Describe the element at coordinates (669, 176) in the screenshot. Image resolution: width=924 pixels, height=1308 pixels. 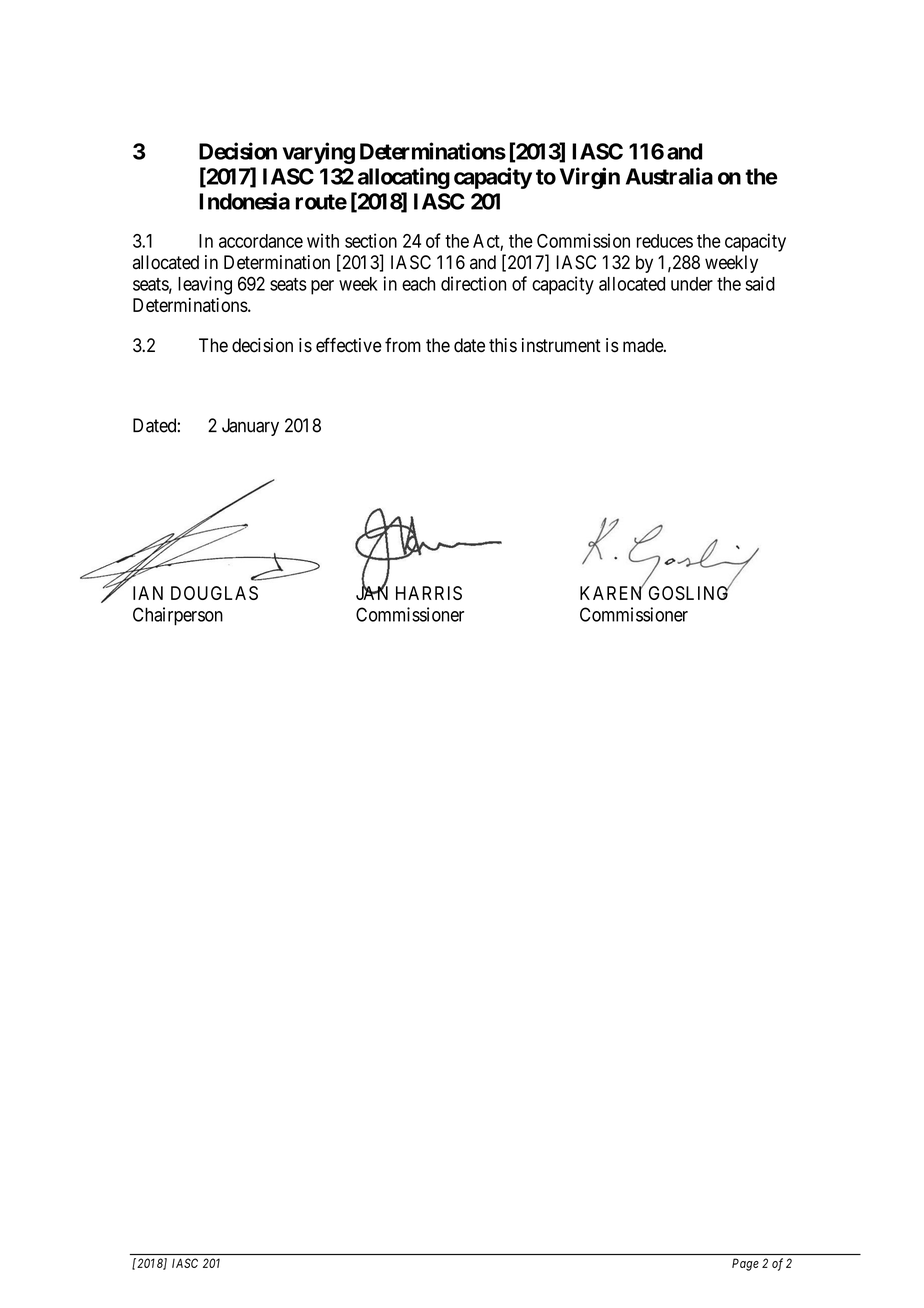
I see `Australia` at that location.
